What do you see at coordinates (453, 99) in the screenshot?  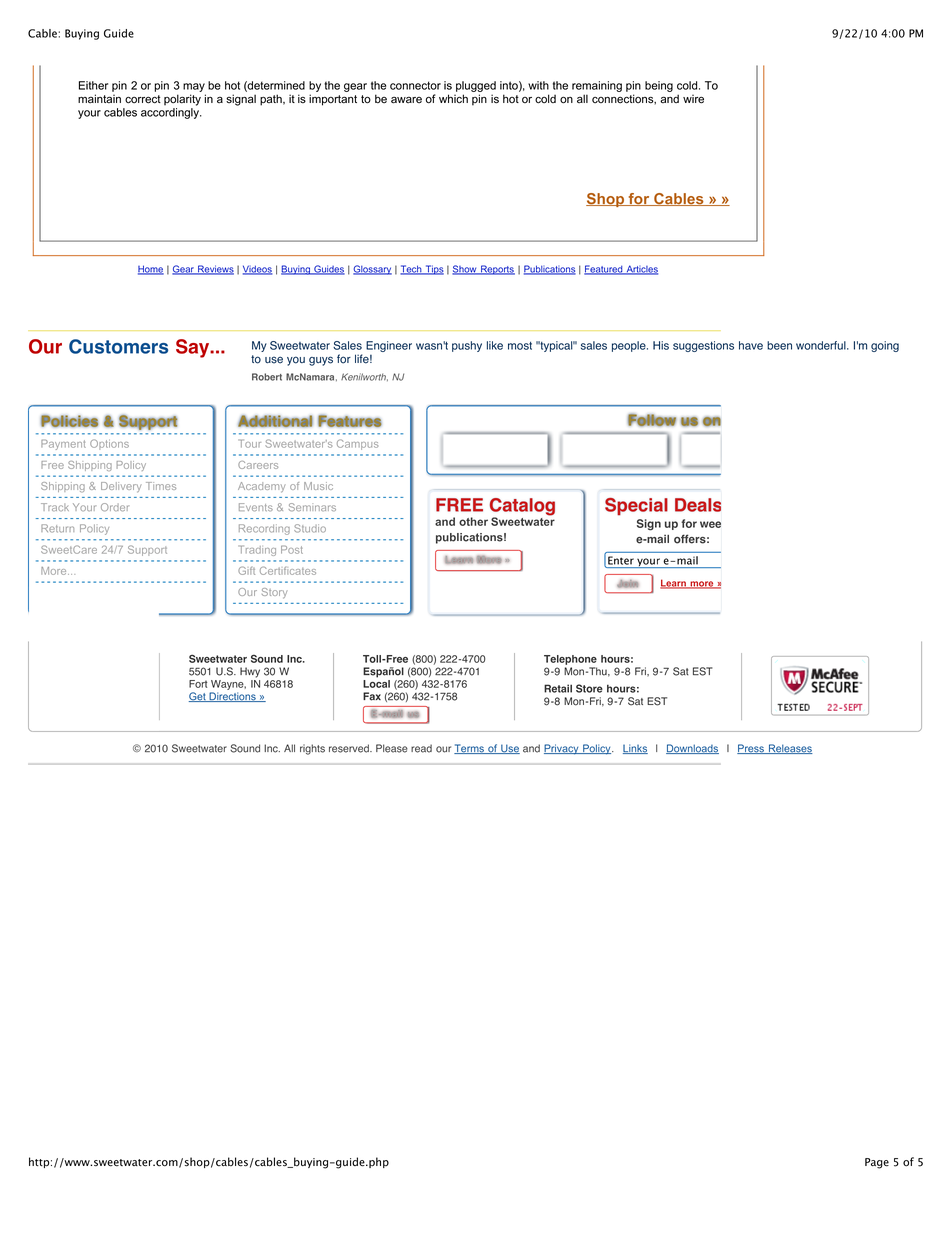 I see `which` at bounding box center [453, 99].
